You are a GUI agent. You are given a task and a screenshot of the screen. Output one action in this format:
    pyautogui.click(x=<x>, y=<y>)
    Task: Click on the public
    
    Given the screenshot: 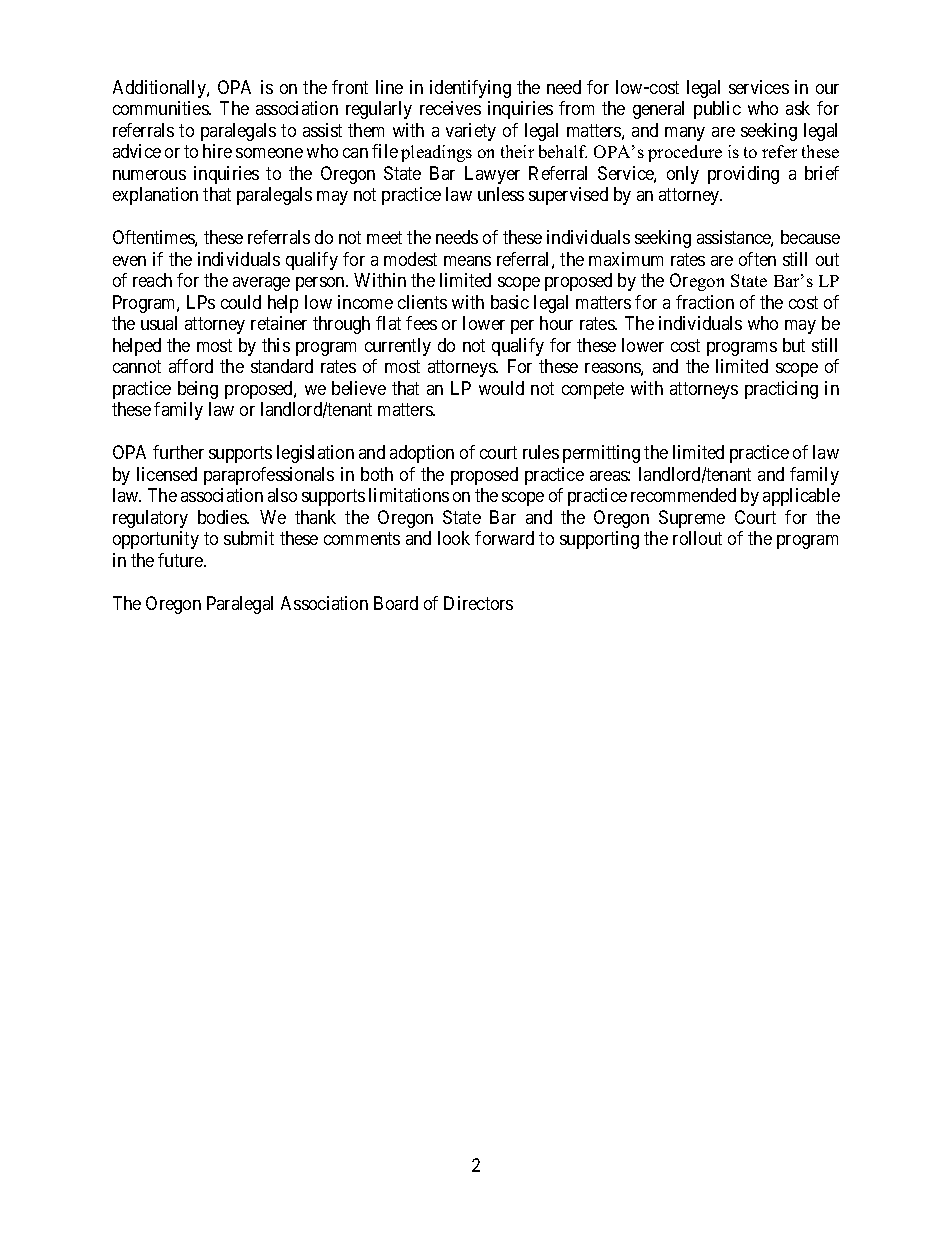 What is the action you would take?
    pyautogui.click(x=717, y=110)
